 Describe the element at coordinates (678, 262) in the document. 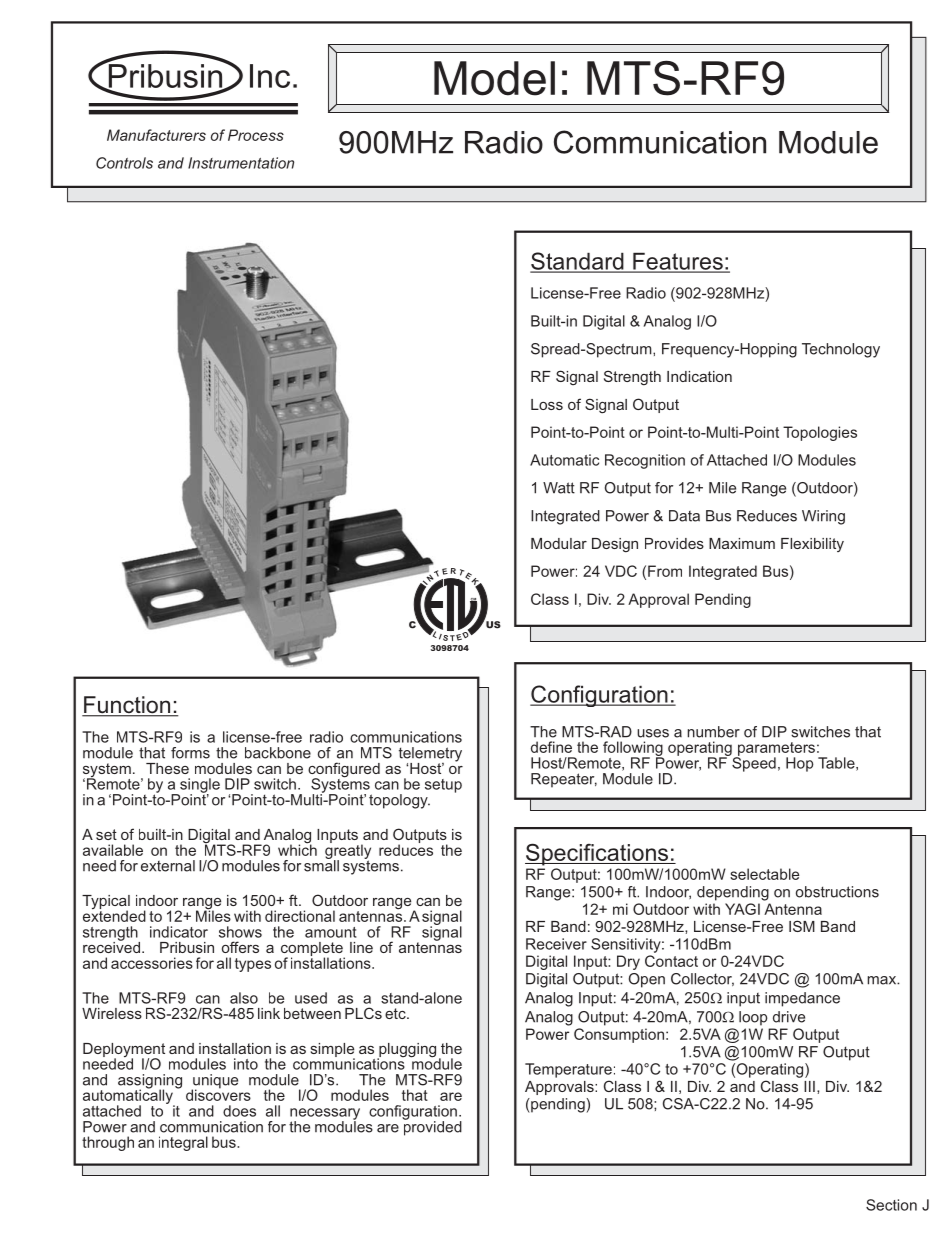

I see `Features` at that location.
